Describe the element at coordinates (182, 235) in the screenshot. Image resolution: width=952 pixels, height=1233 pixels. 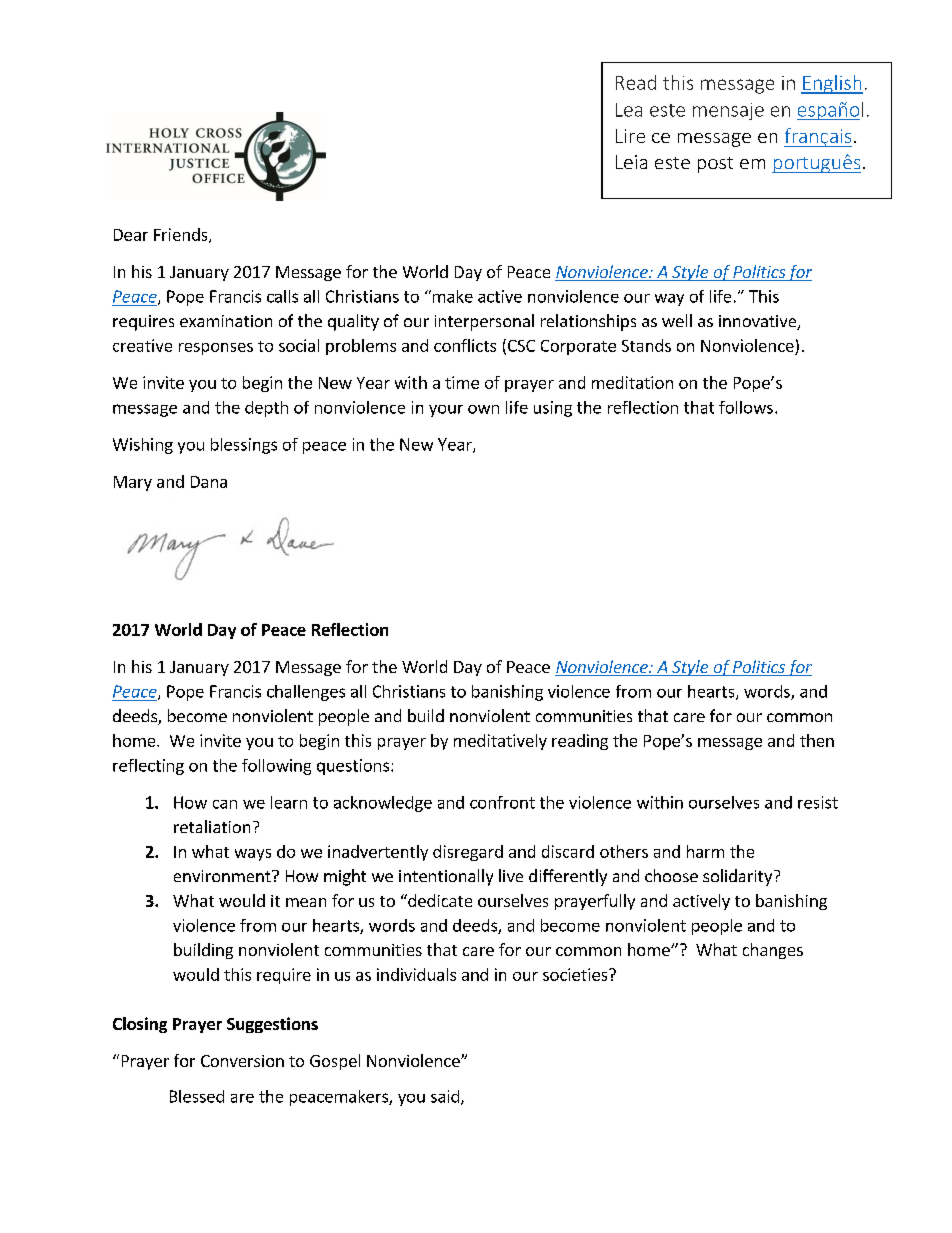
I see `Friends` at that location.
